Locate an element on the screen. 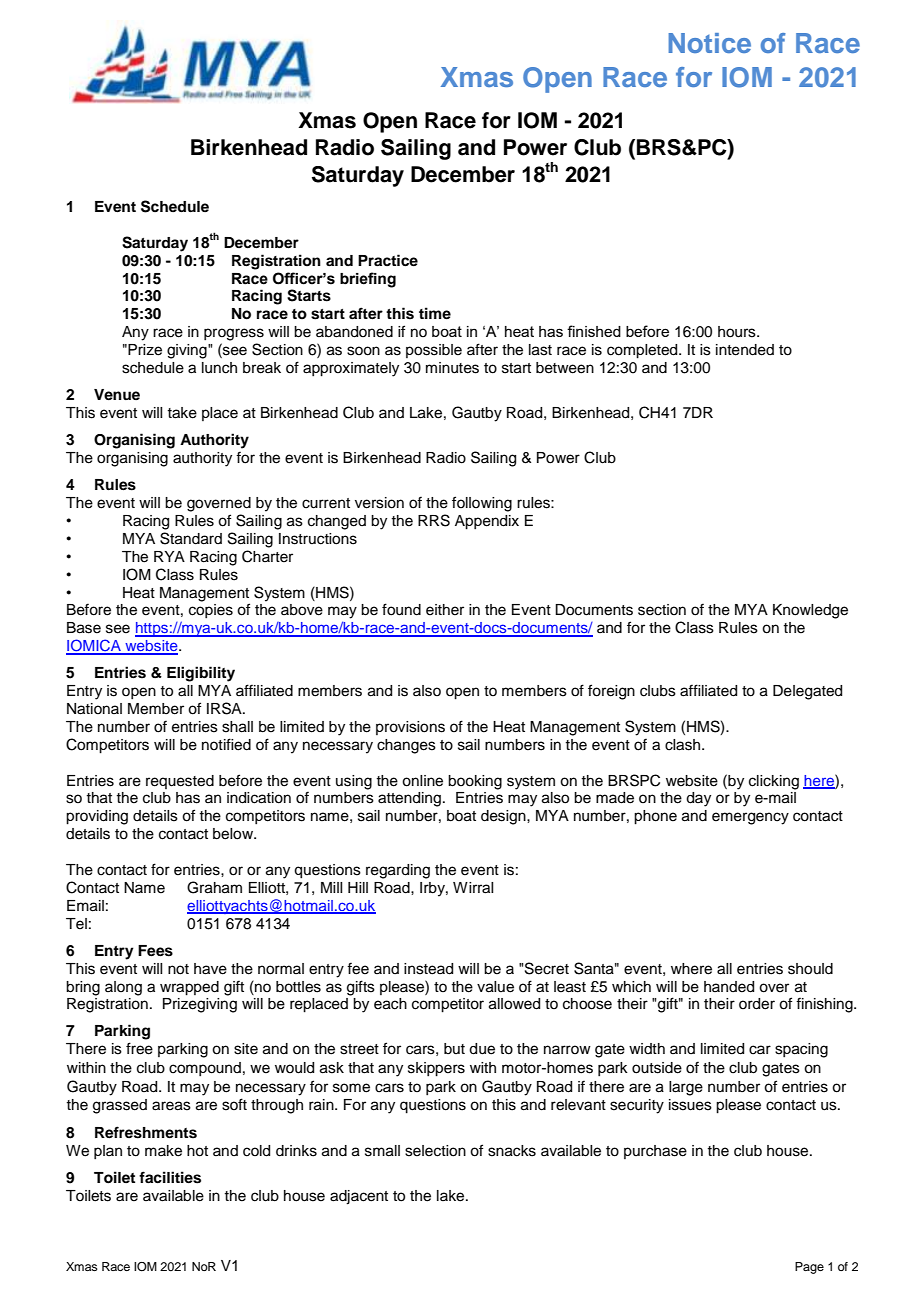 Image resolution: width=924 pixels, height=1308 pixels. take is located at coordinates (182, 413).
